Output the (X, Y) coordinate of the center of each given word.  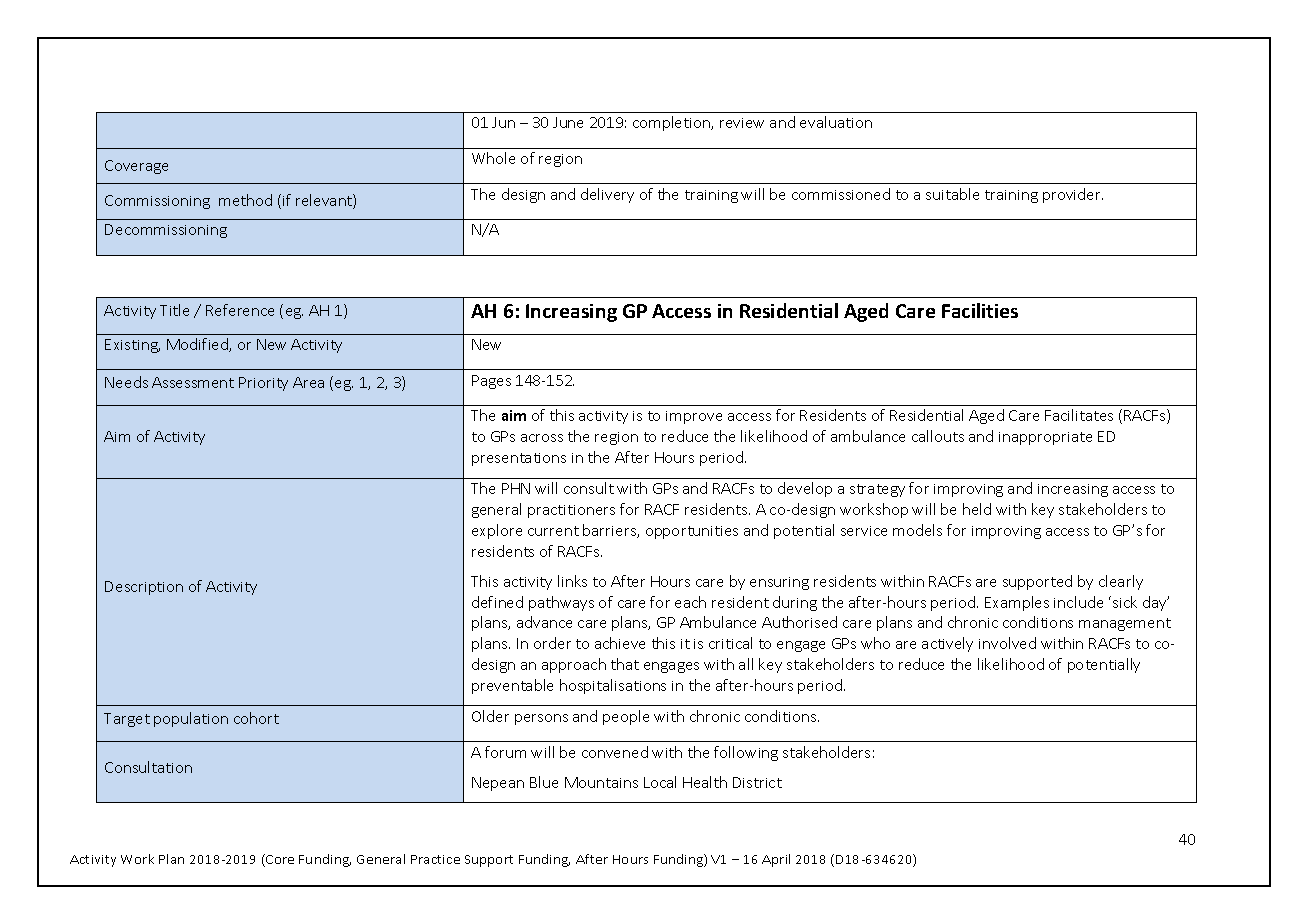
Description (144, 588)
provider (1073, 195)
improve (694, 417)
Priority (263, 384)
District (757, 782)
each (690, 602)
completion (673, 123)
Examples (1017, 603)
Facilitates (1079, 415)
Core (279, 860)
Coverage (136, 167)
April (776, 860)
